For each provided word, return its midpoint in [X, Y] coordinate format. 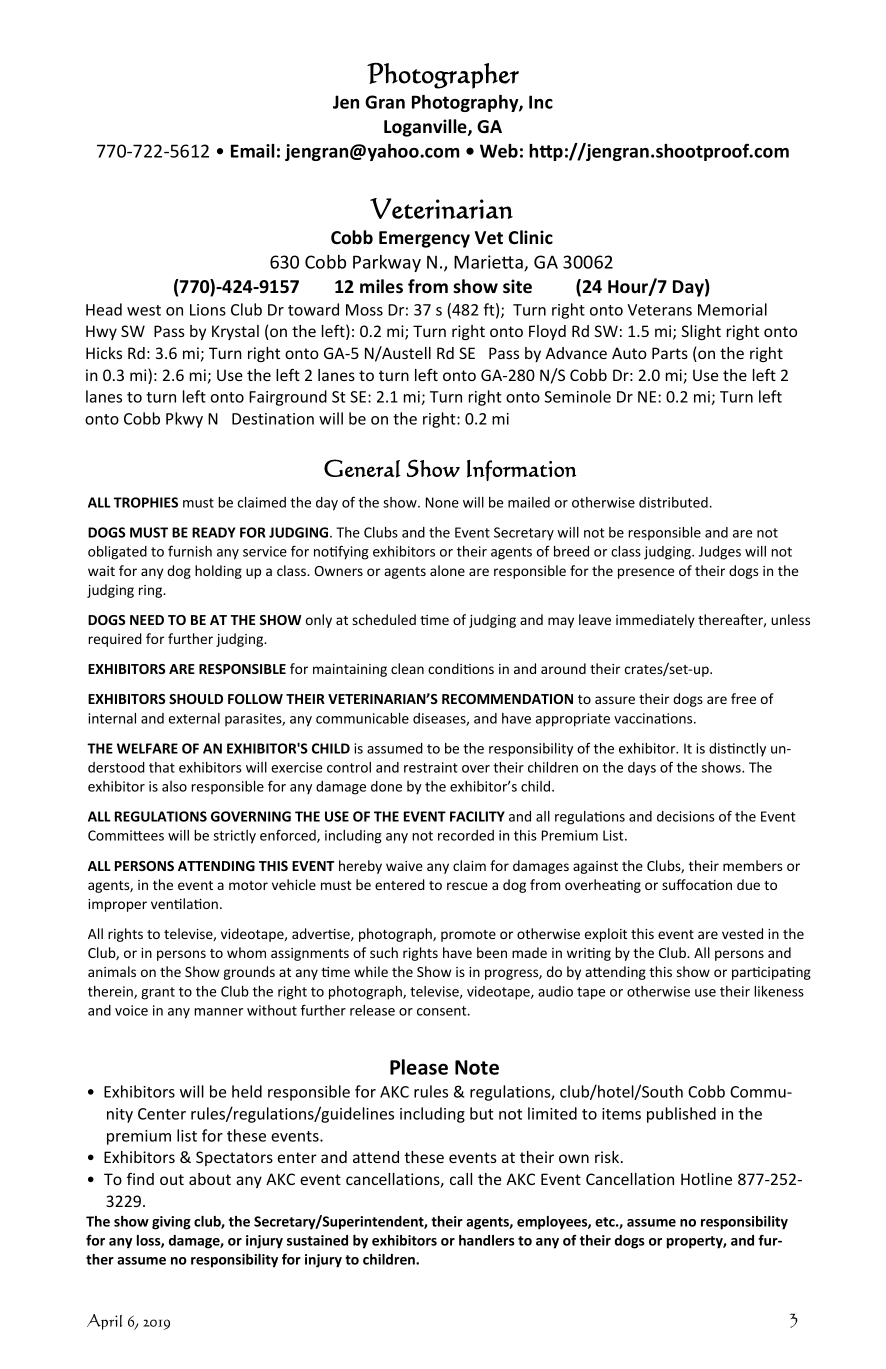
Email [253, 151]
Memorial [732, 309]
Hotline [706, 1179]
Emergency [424, 239]
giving [171, 1223]
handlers [487, 1240]
